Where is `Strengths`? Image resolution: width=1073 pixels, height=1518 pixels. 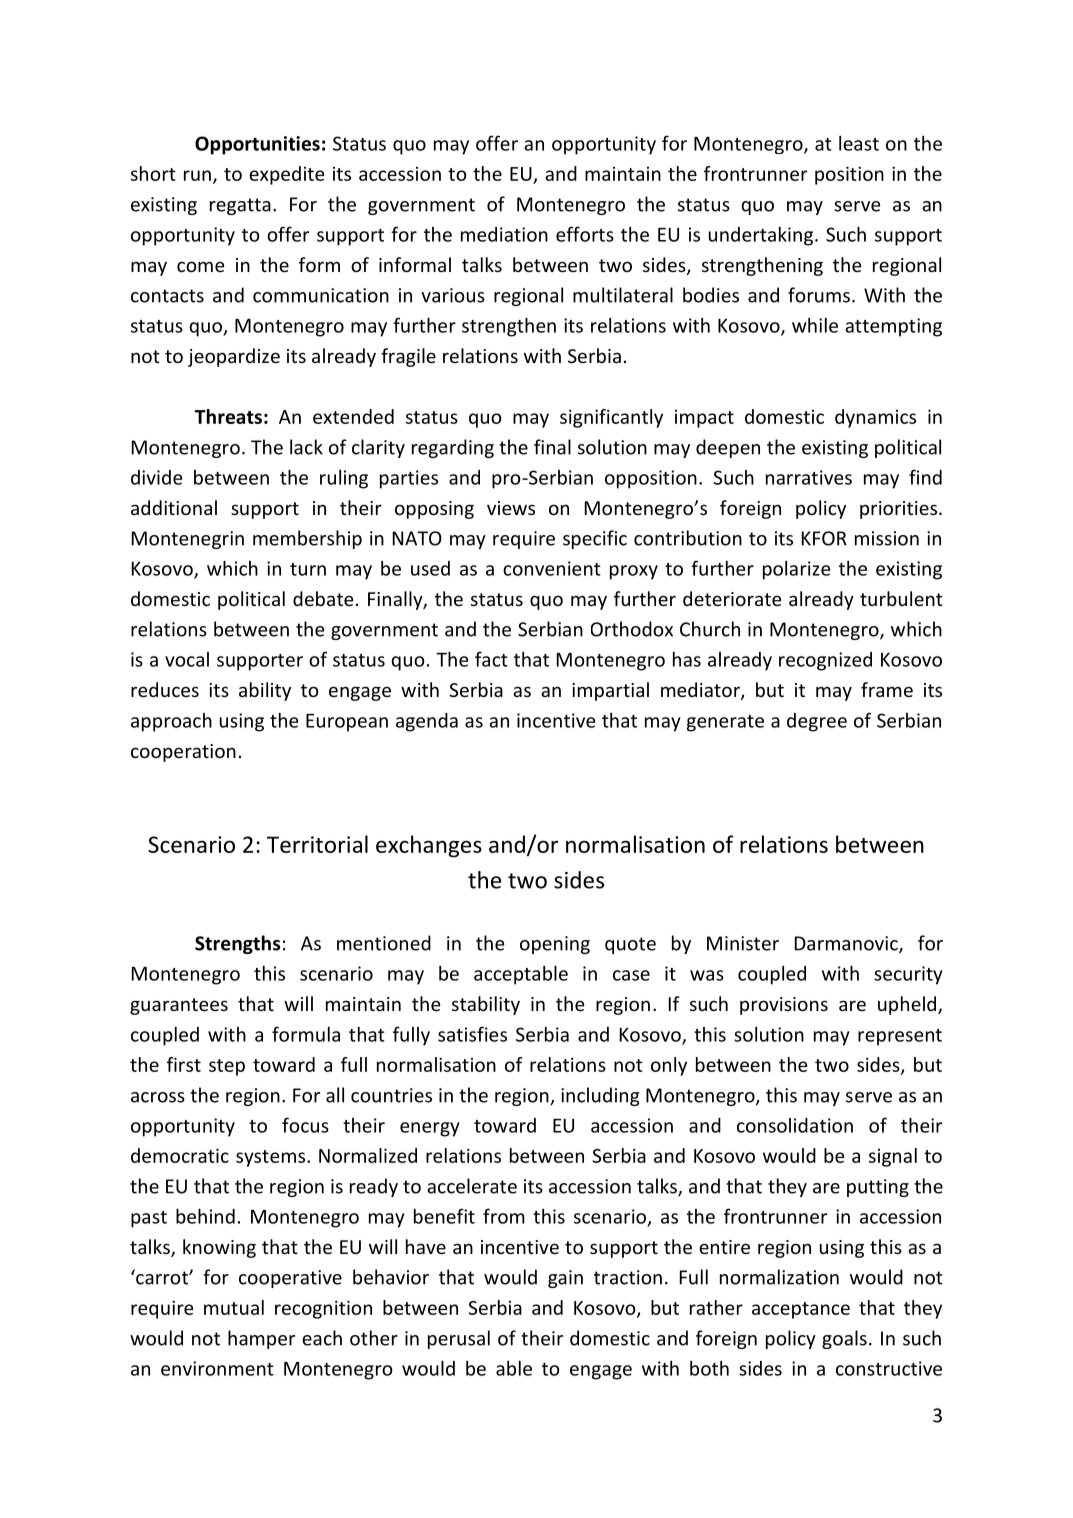 Strengths is located at coordinates (237, 944).
